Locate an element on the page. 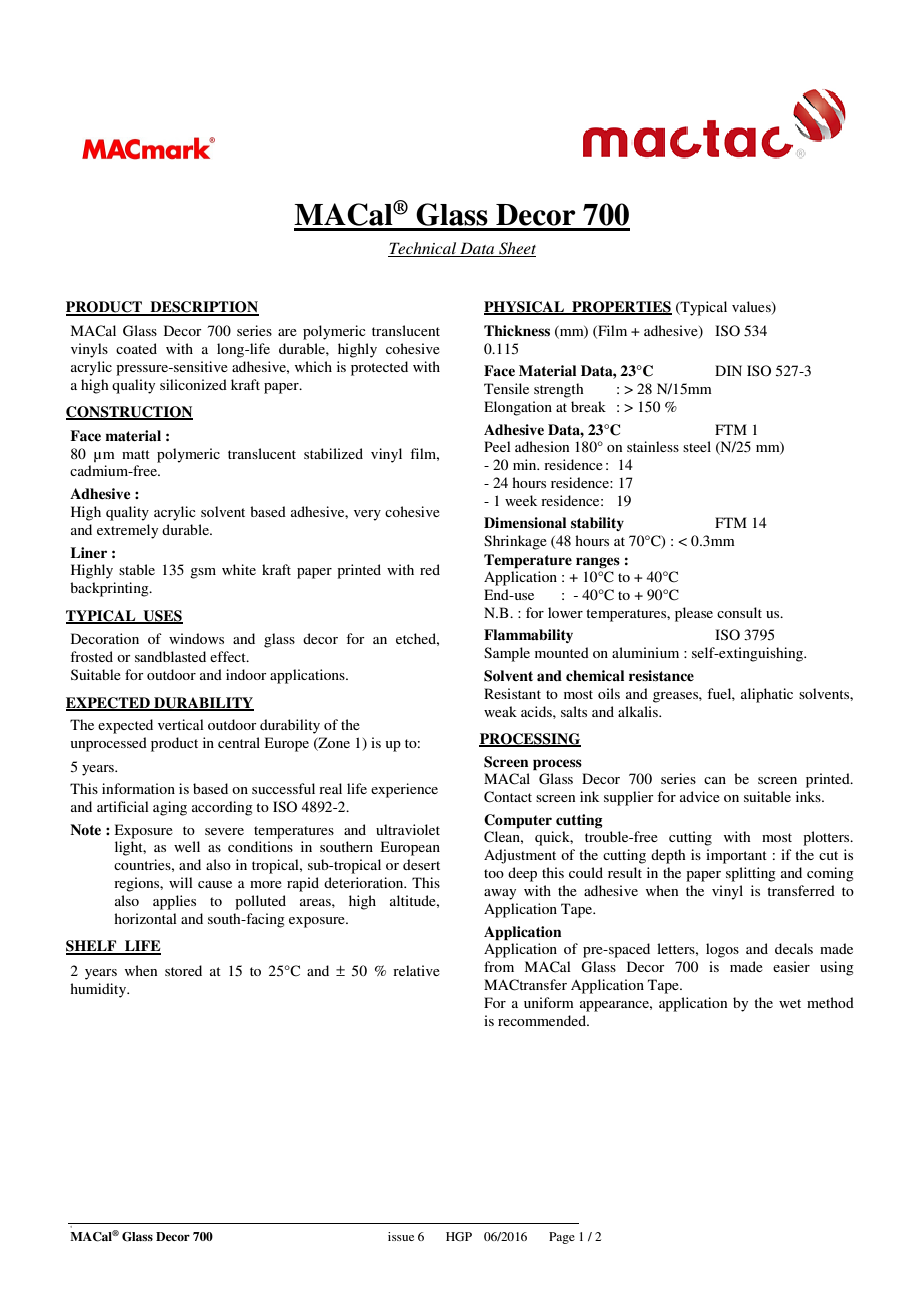 Image resolution: width=924 pixels, height=1308 pixels. Page is located at coordinates (562, 1238).
